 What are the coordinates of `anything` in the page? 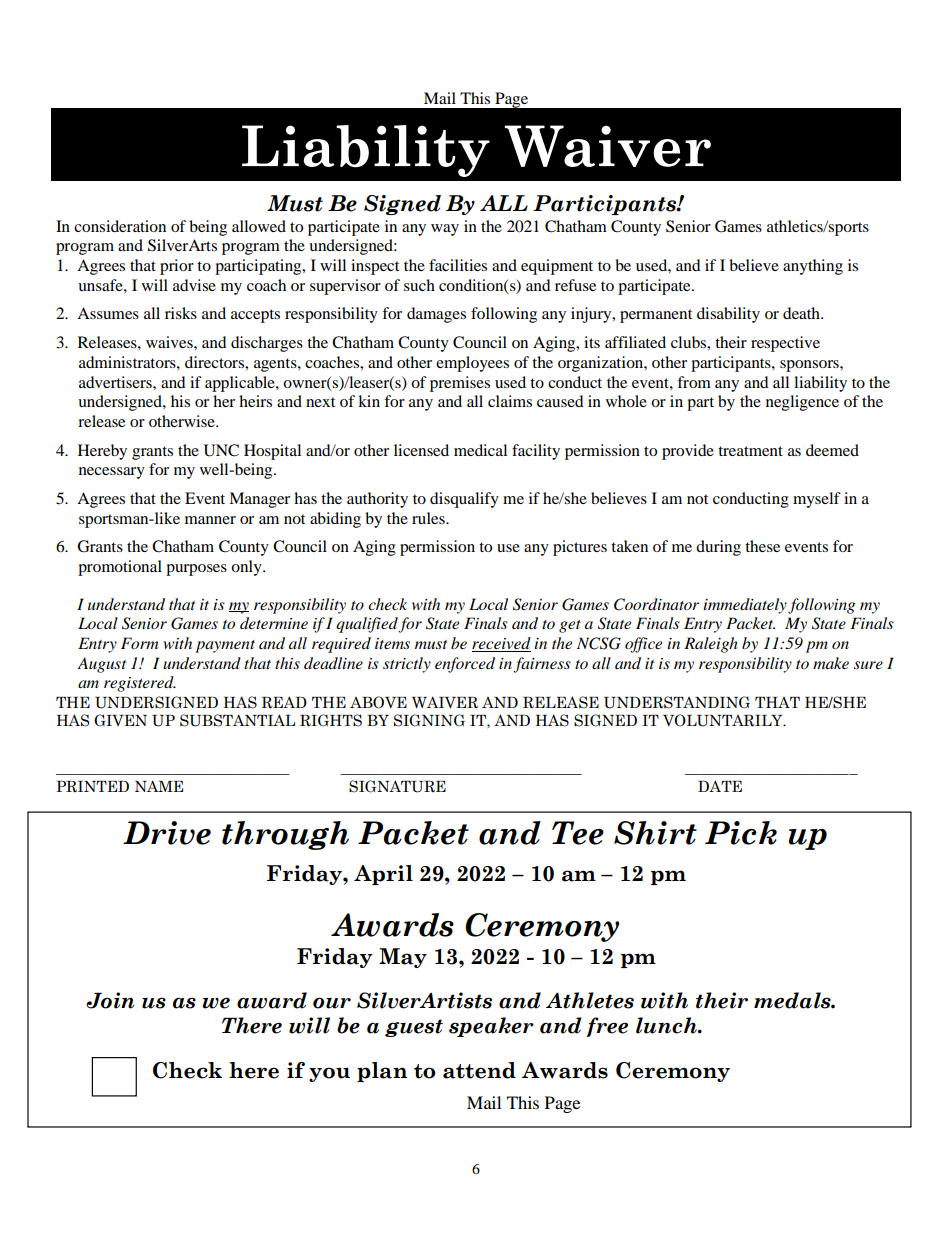 It's located at (813, 267).
